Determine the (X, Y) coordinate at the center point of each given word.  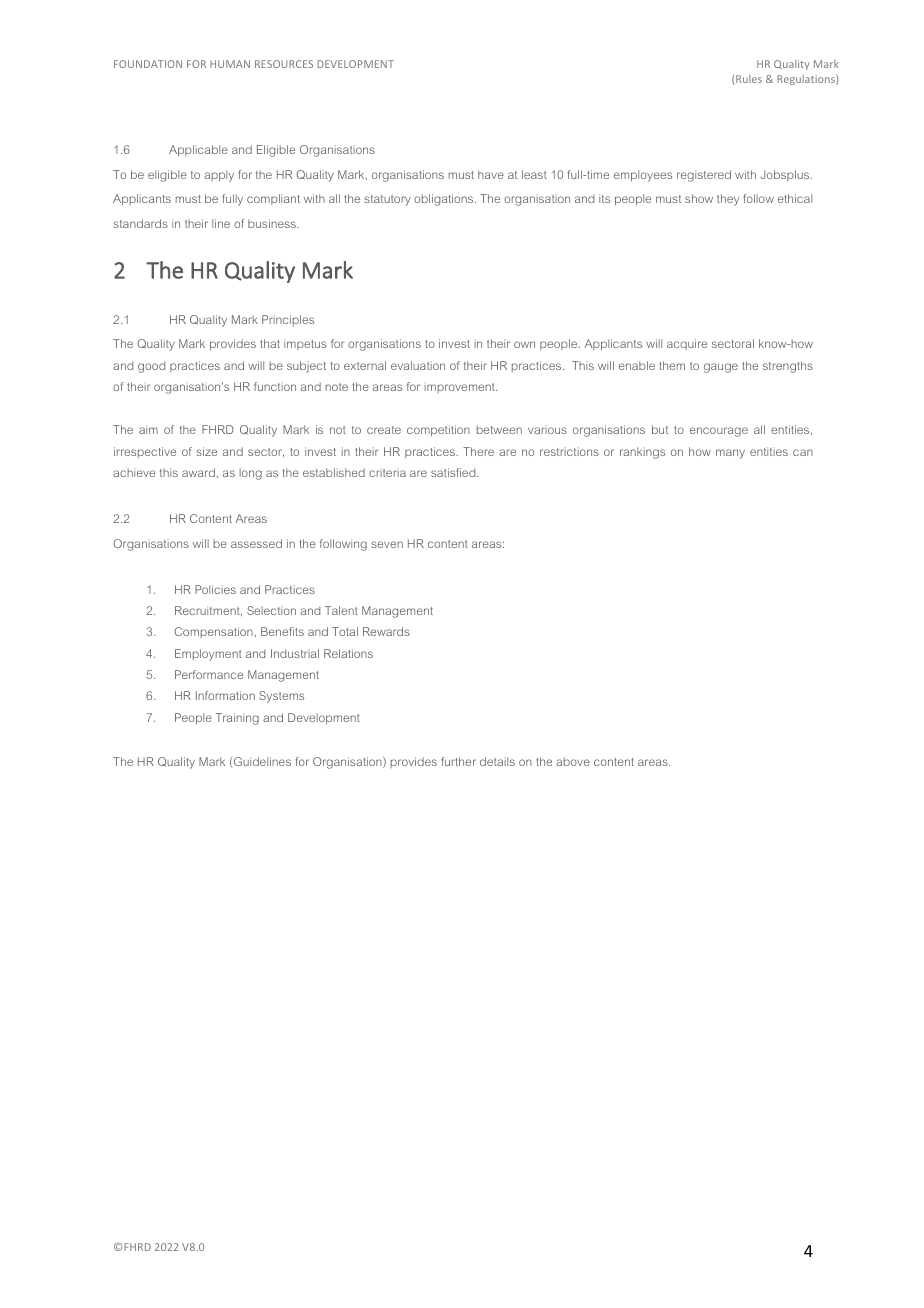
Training (237, 719)
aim (148, 429)
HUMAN (230, 64)
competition (438, 431)
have (491, 174)
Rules (749, 79)
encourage (719, 432)
